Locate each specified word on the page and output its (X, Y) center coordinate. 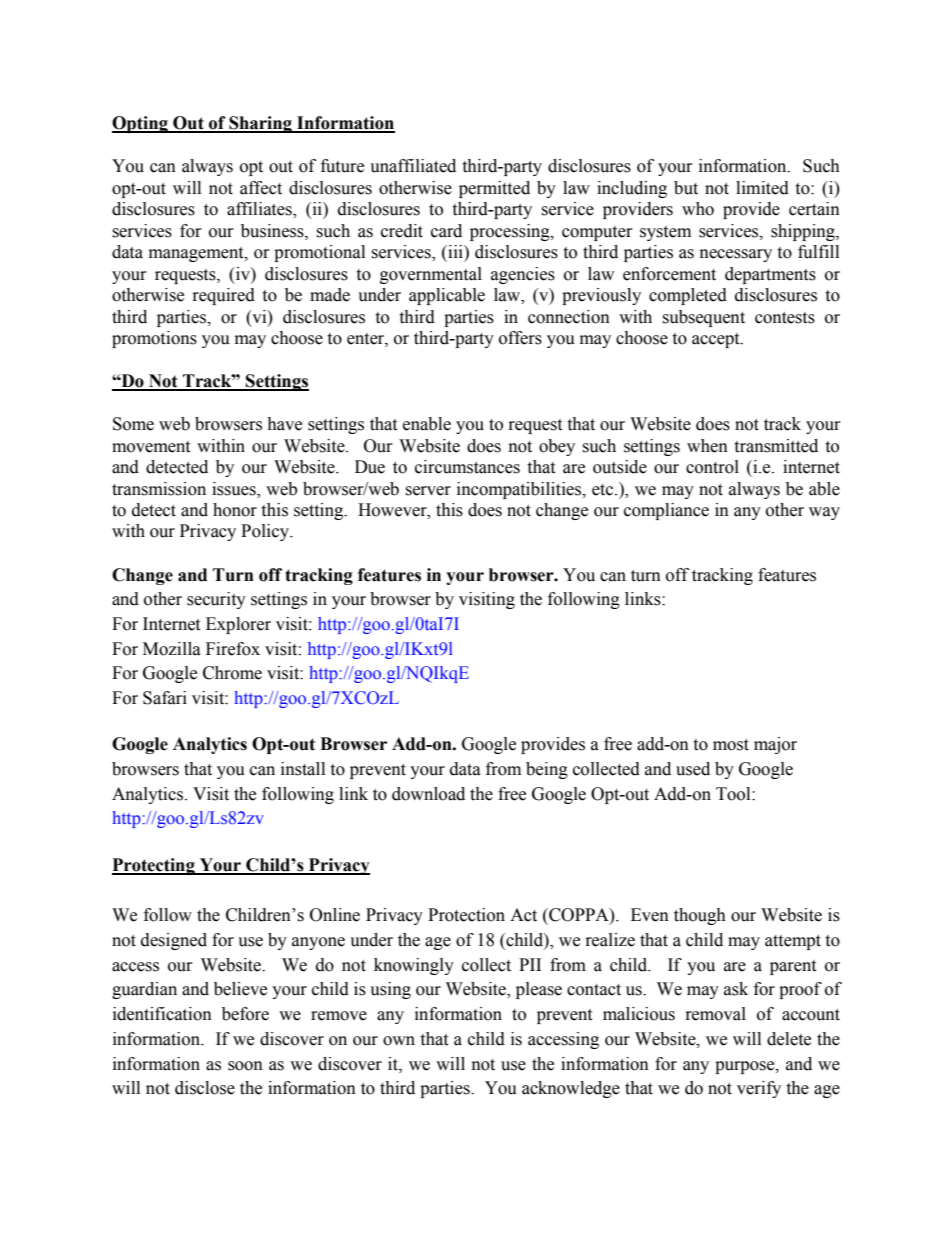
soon (245, 1066)
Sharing (260, 124)
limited (762, 188)
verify (759, 1089)
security (216, 600)
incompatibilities (520, 490)
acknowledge (571, 1089)
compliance (666, 511)
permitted (494, 189)
